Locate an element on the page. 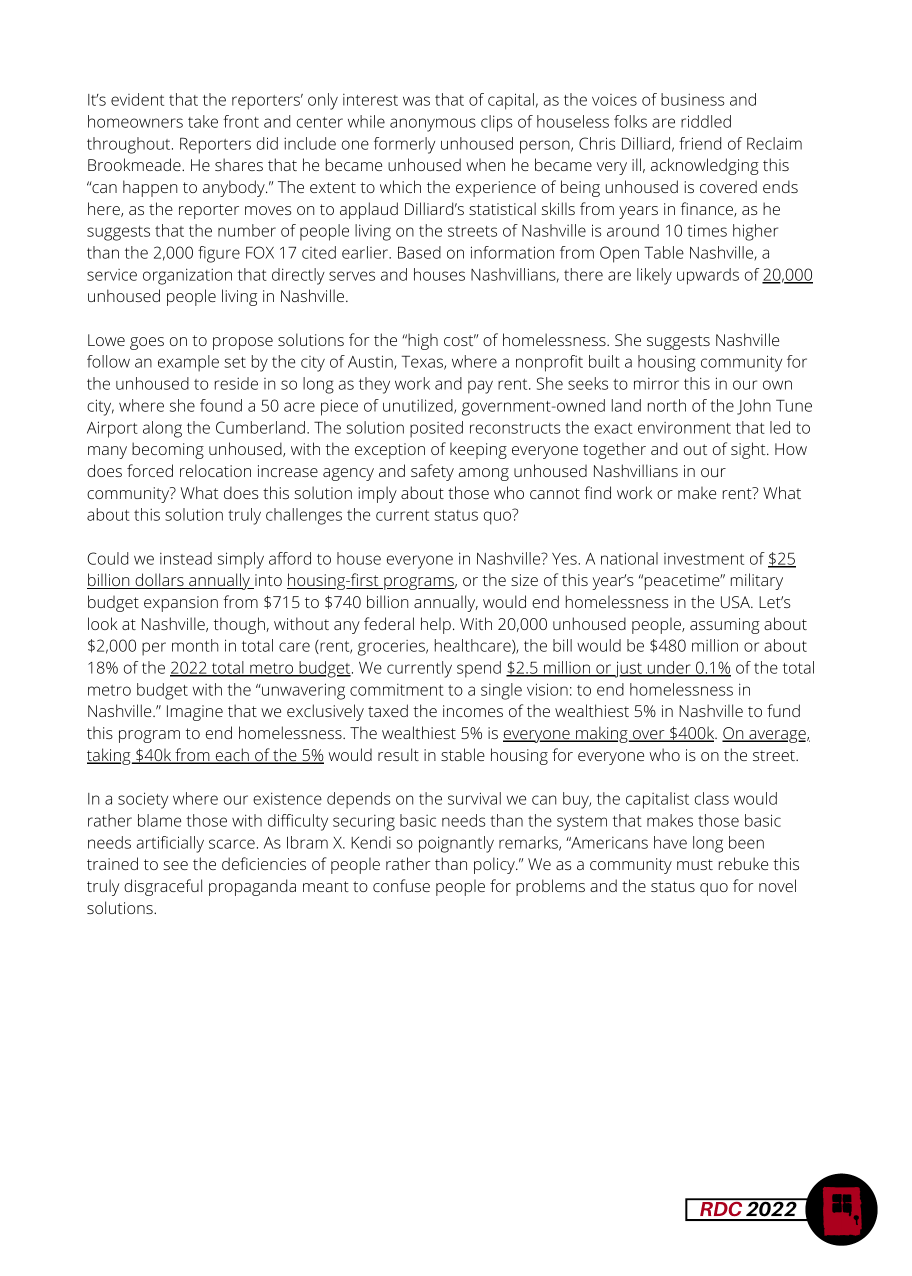  assuming is located at coordinates (725, 626).
